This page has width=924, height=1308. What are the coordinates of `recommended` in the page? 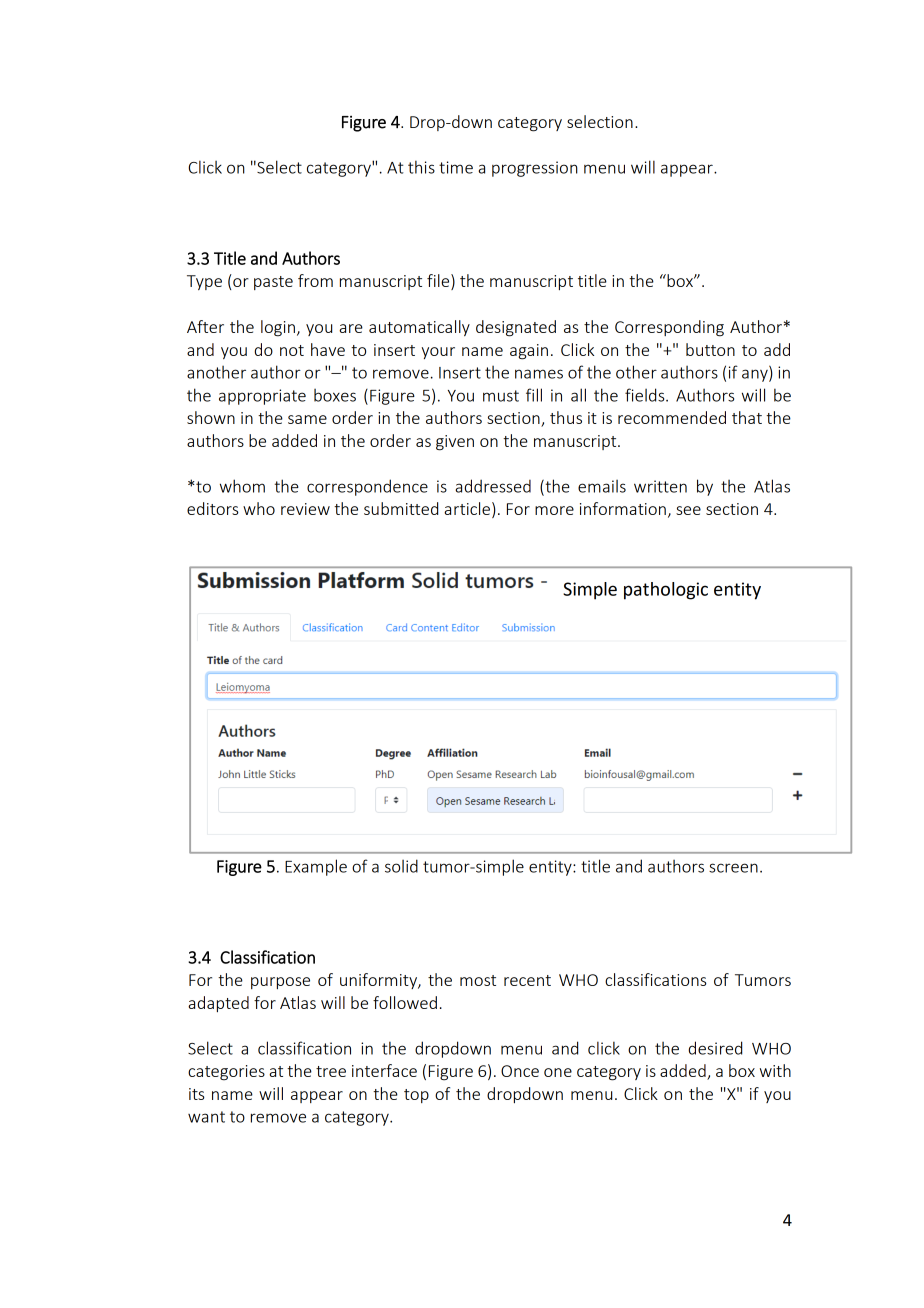 It's located at (672, 417).
